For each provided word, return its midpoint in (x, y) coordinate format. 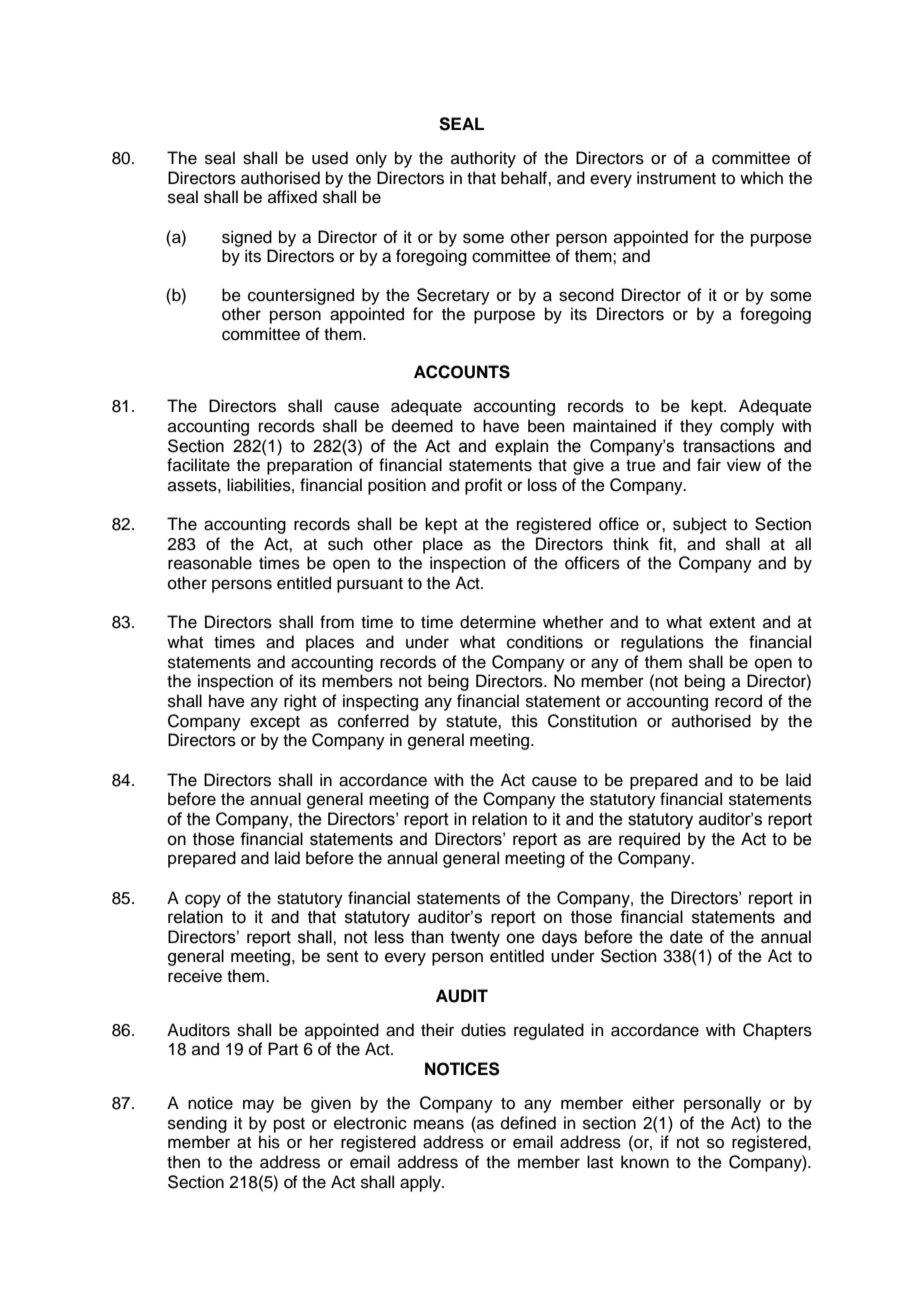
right (300, 702)
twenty (475, 939)
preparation (309, 466)
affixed (292, 197)
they (696, 427)
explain (521, 447)
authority (483, 159)
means (439, 1124)
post (289, 1125)
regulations (662, 643)
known (645, 1162)
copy (203, 901)
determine (498, 622)
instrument (676, 178)
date (686, 937)
